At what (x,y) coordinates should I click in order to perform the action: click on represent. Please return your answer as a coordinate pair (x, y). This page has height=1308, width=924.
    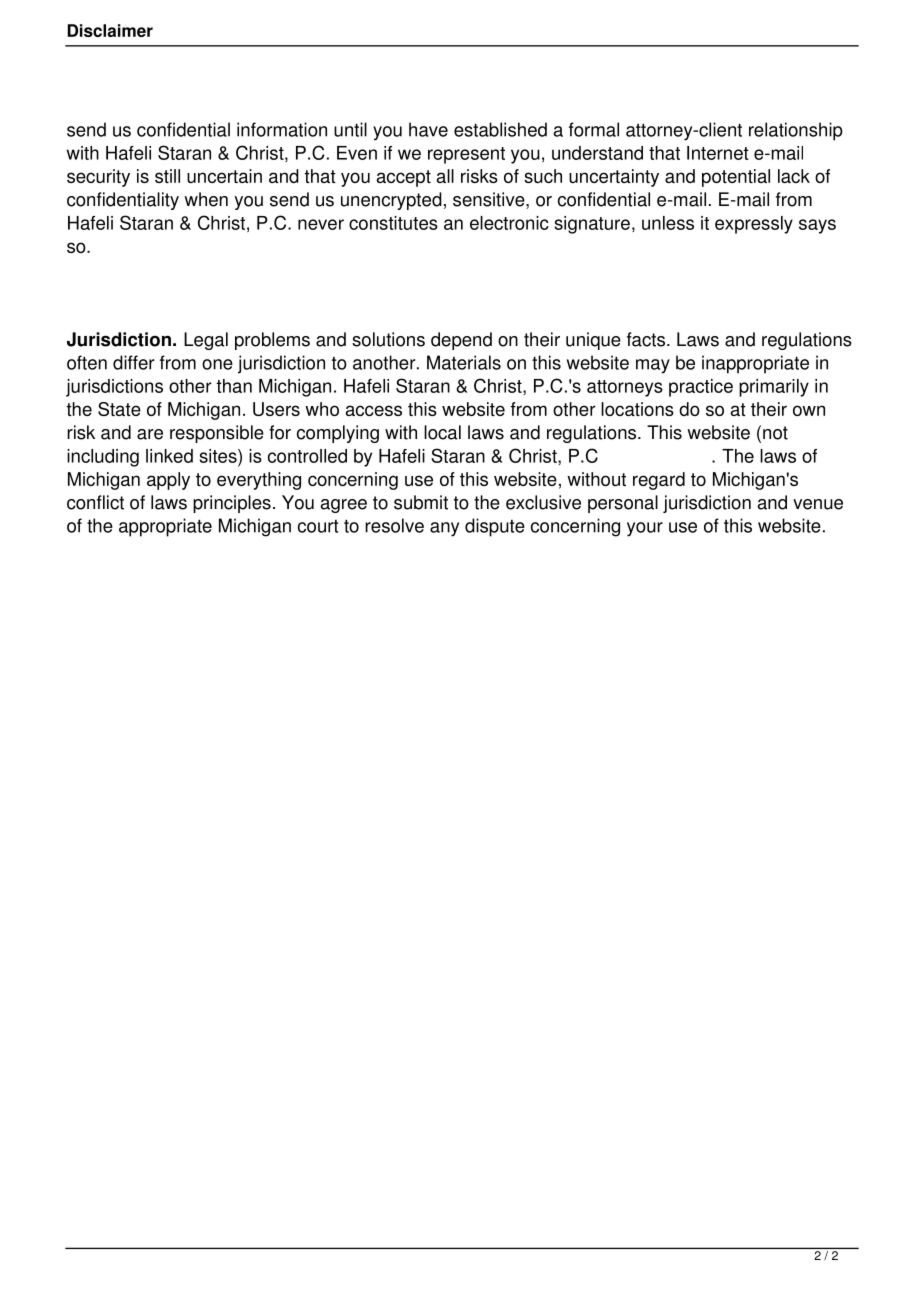
    Looking at the image, I should click on (466, 155).
